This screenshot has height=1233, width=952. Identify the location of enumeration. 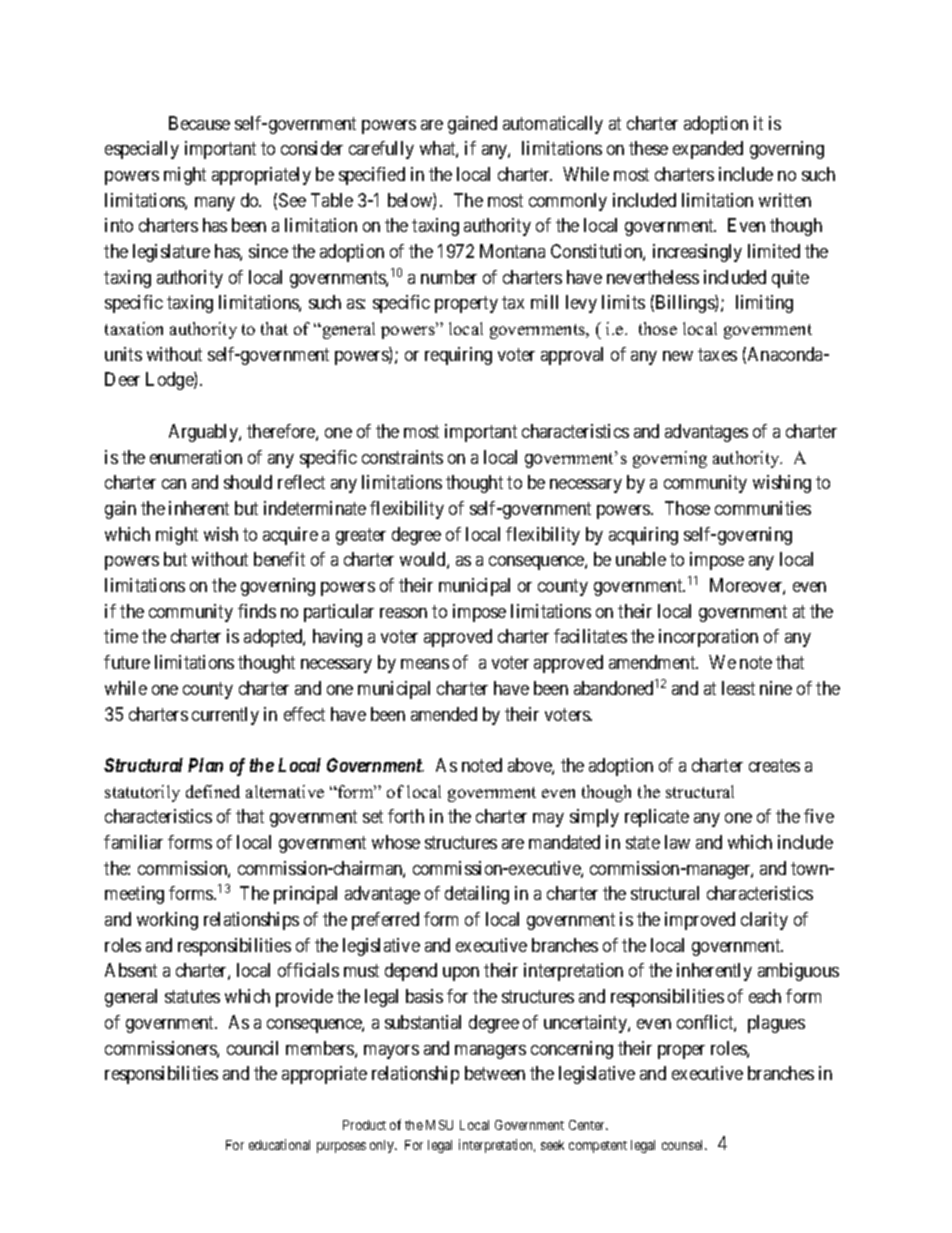
(196, 457).
